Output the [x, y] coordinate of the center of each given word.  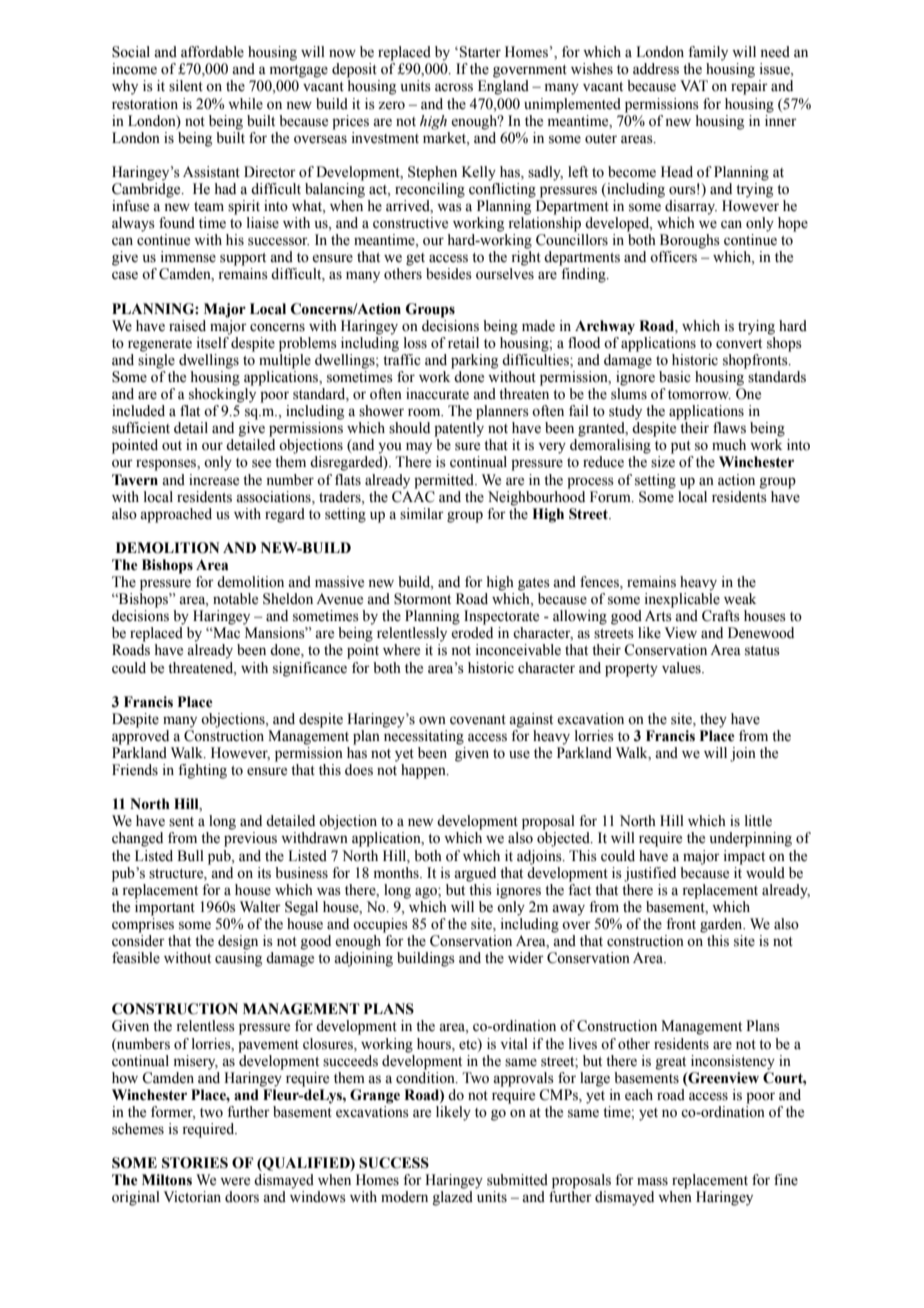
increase [214, 480]
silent [186, 86]
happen [424, 771]
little [758, 821]
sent [181, 822]
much [729, 445]
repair [749, 87]
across [454, 87]
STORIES [195, 1163]
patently [459, 429]
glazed [453, 1198]
